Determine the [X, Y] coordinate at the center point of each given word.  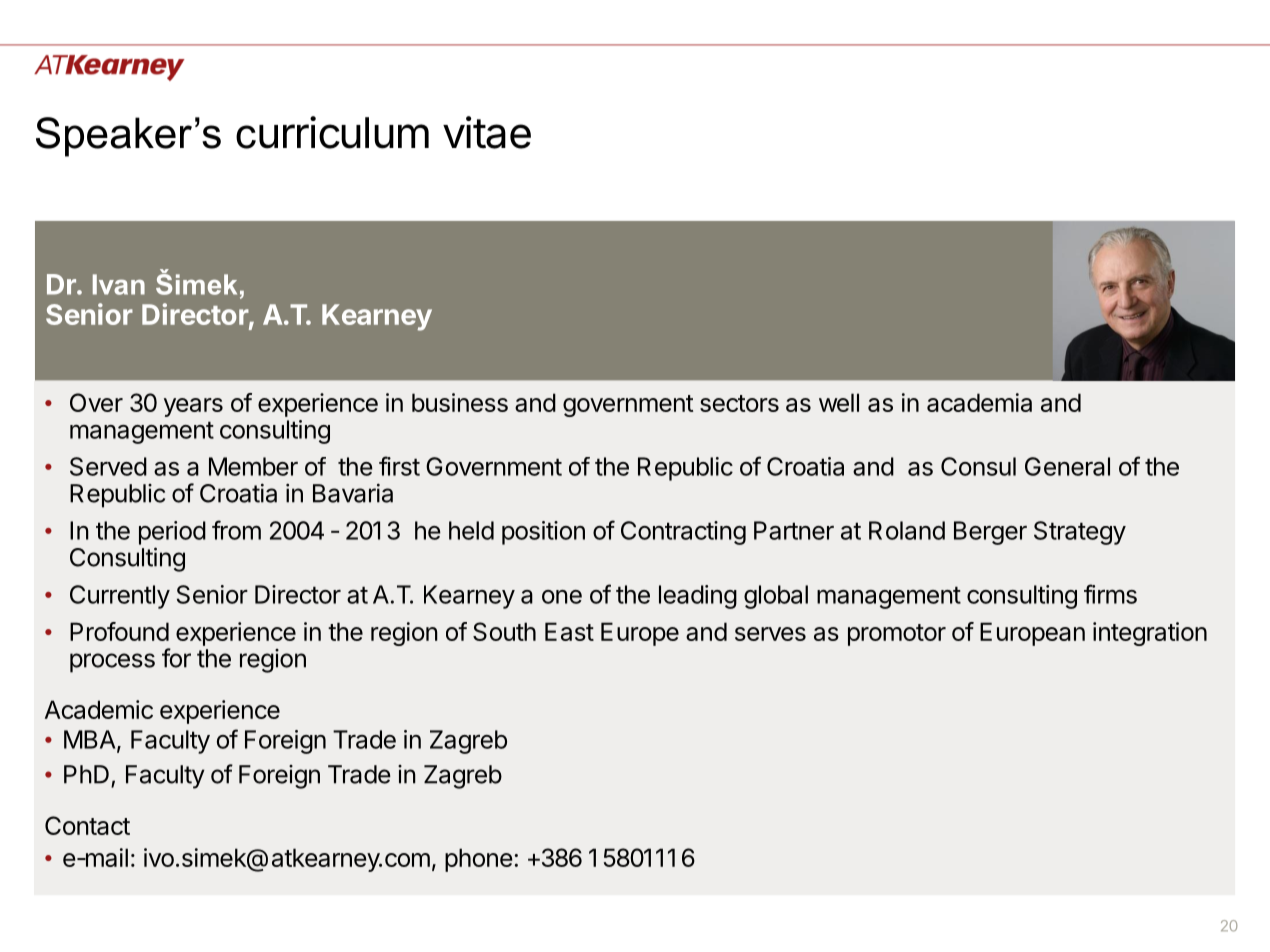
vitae [487, 132]
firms [1110, 594]
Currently [120, 597]
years [193, 407]
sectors [739, 403]
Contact [87, 825]
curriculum [332, 132]
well [839, 402]
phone [478, 860]
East [569, 631]
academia [979, 402]
